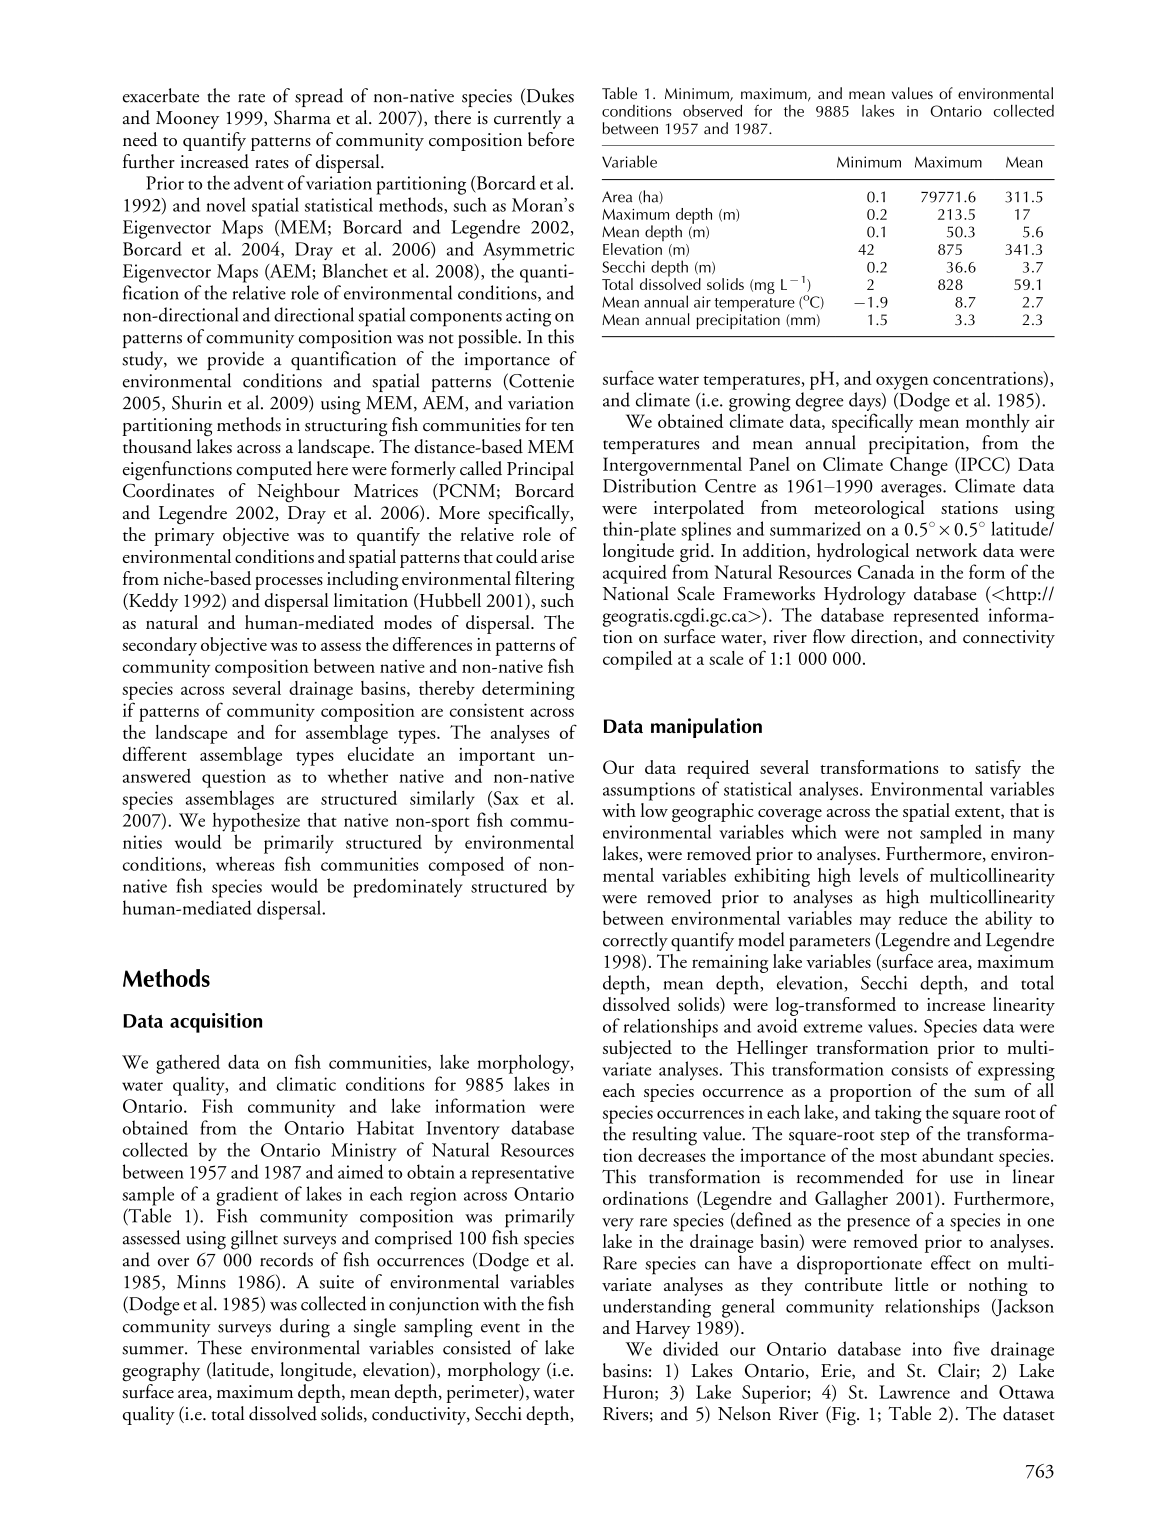  Describe the element at coordinates (497, 757) in the screenshot. I see `important` at that location.
